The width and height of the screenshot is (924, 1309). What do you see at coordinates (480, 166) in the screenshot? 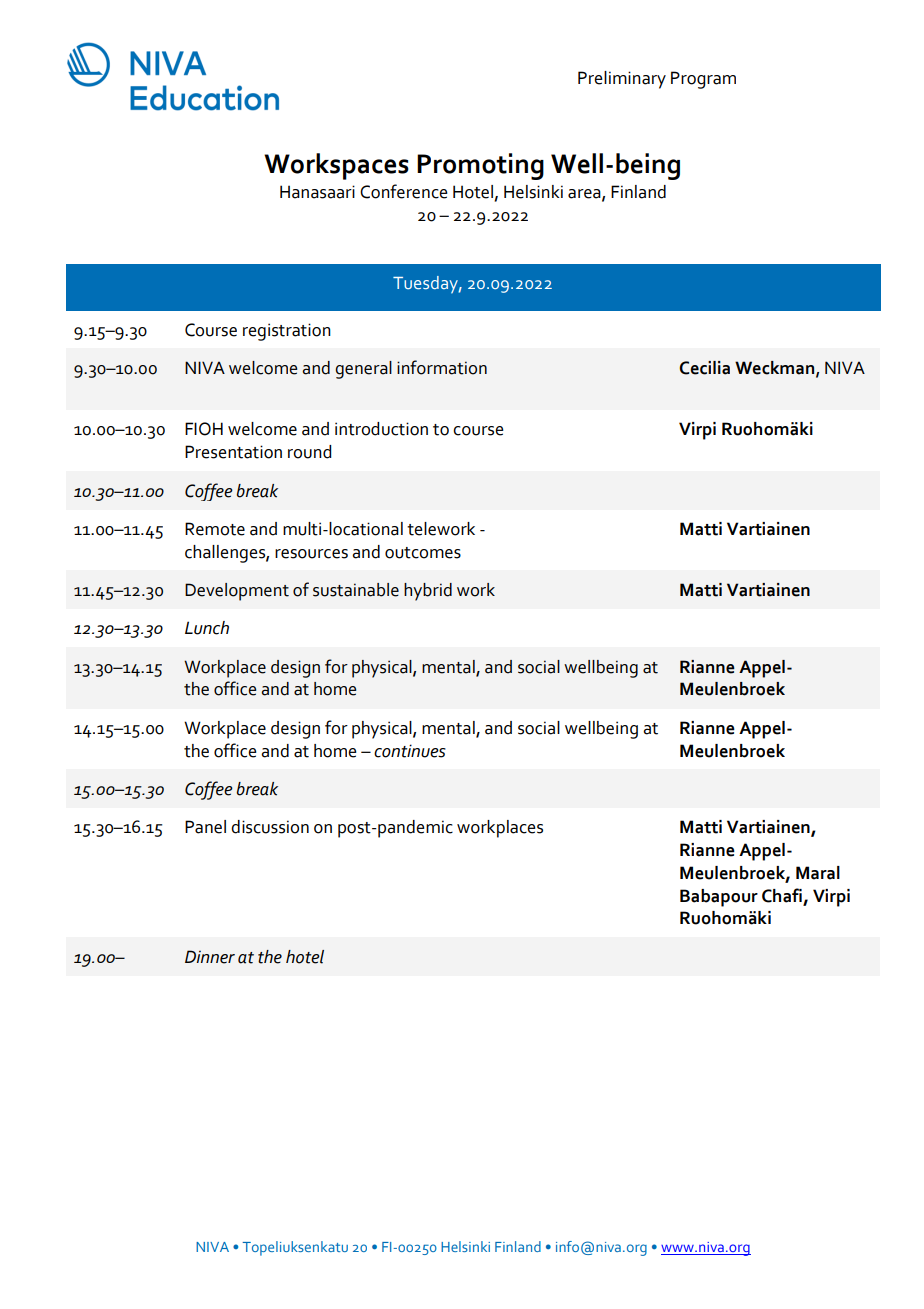
I see `Promoting` at bounding box center [480, 166].
